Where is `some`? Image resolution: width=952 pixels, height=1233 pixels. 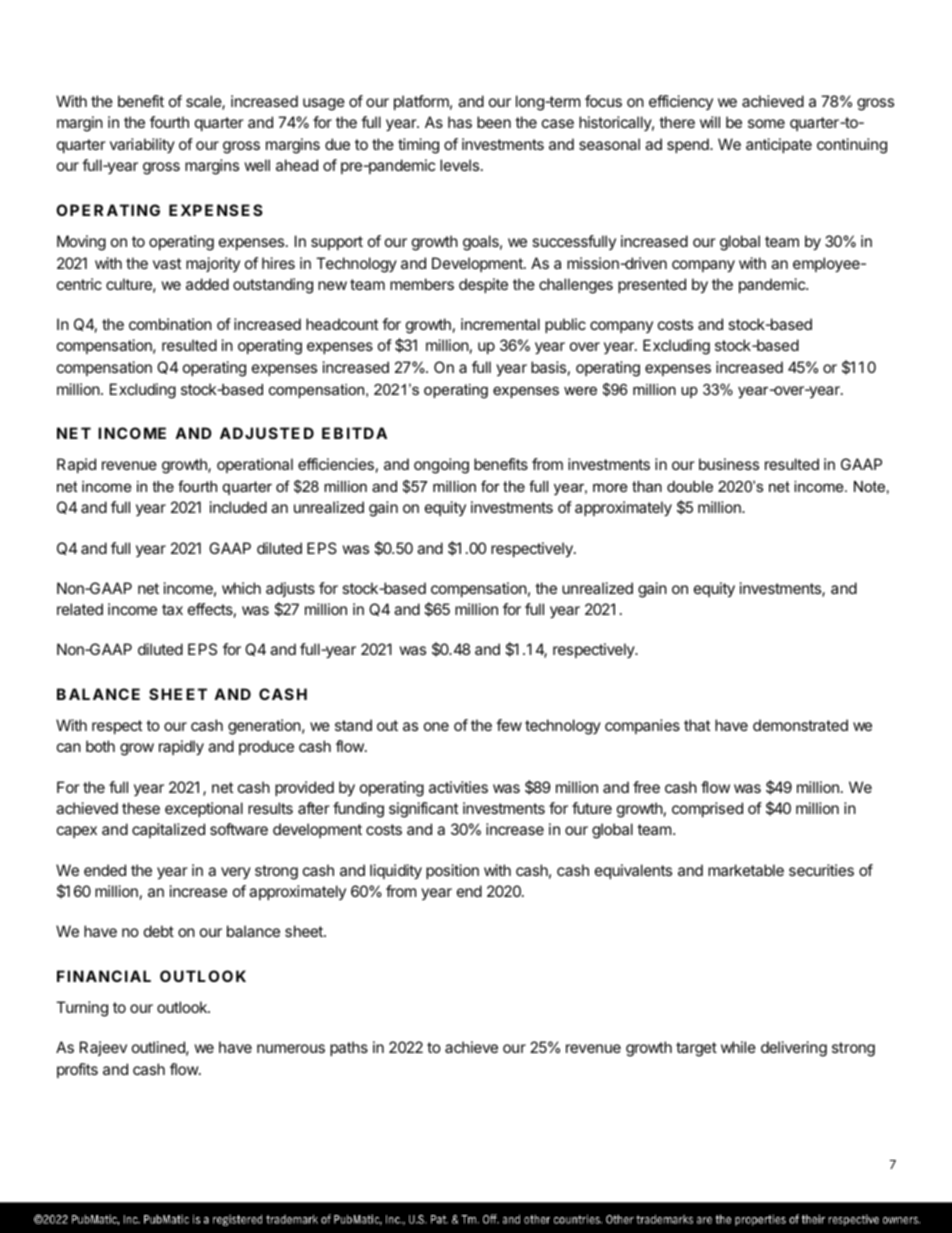 some is located at coordinates (766, 123).
